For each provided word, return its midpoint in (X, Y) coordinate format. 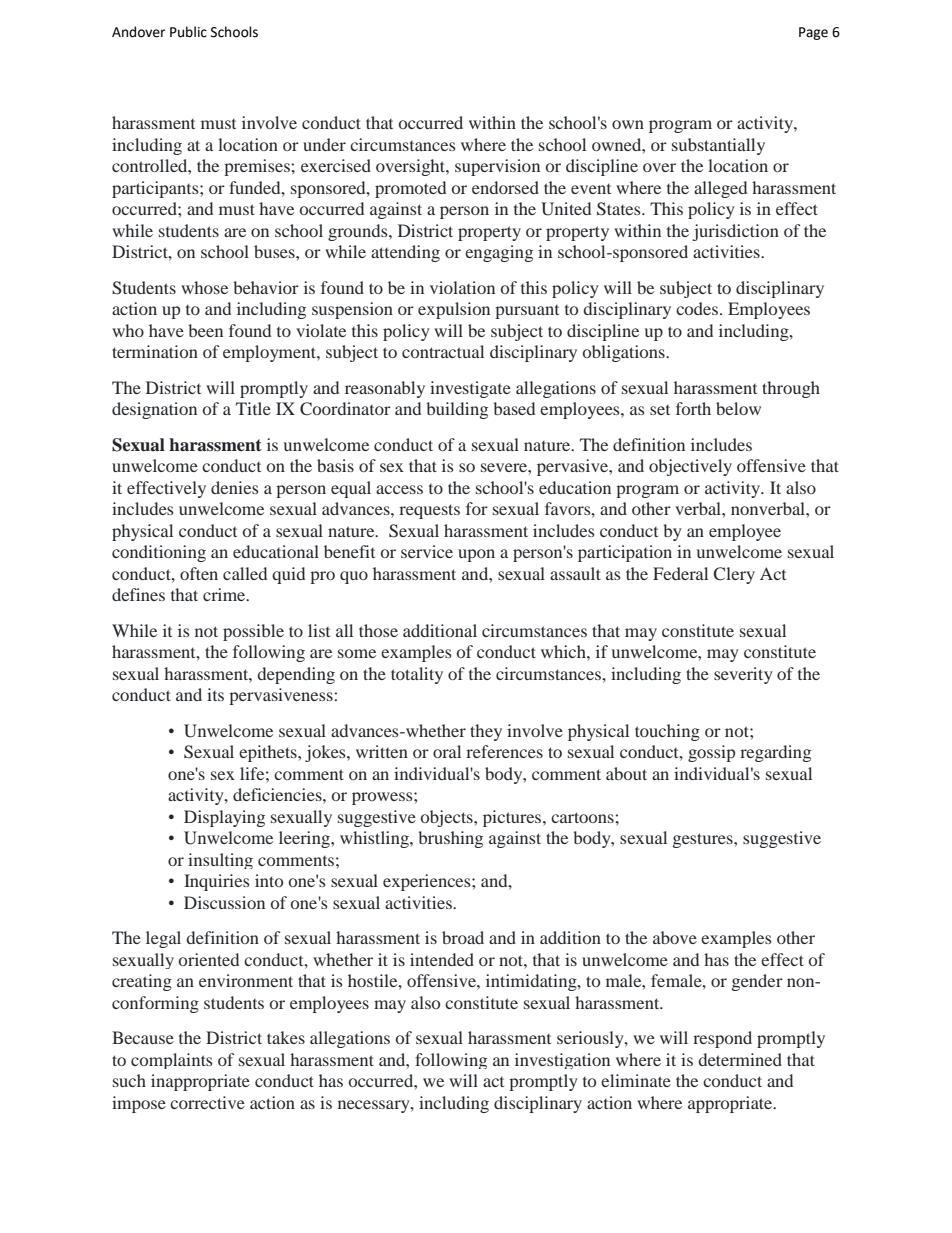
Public (188, 32)
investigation (562, 1061)
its (215, 694)
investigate (470, 389)
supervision (497, 167)
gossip (711, 753)
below (738, 408)
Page (813, 33)
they (486, 732)
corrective (207, 1102)
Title (253, 408)
